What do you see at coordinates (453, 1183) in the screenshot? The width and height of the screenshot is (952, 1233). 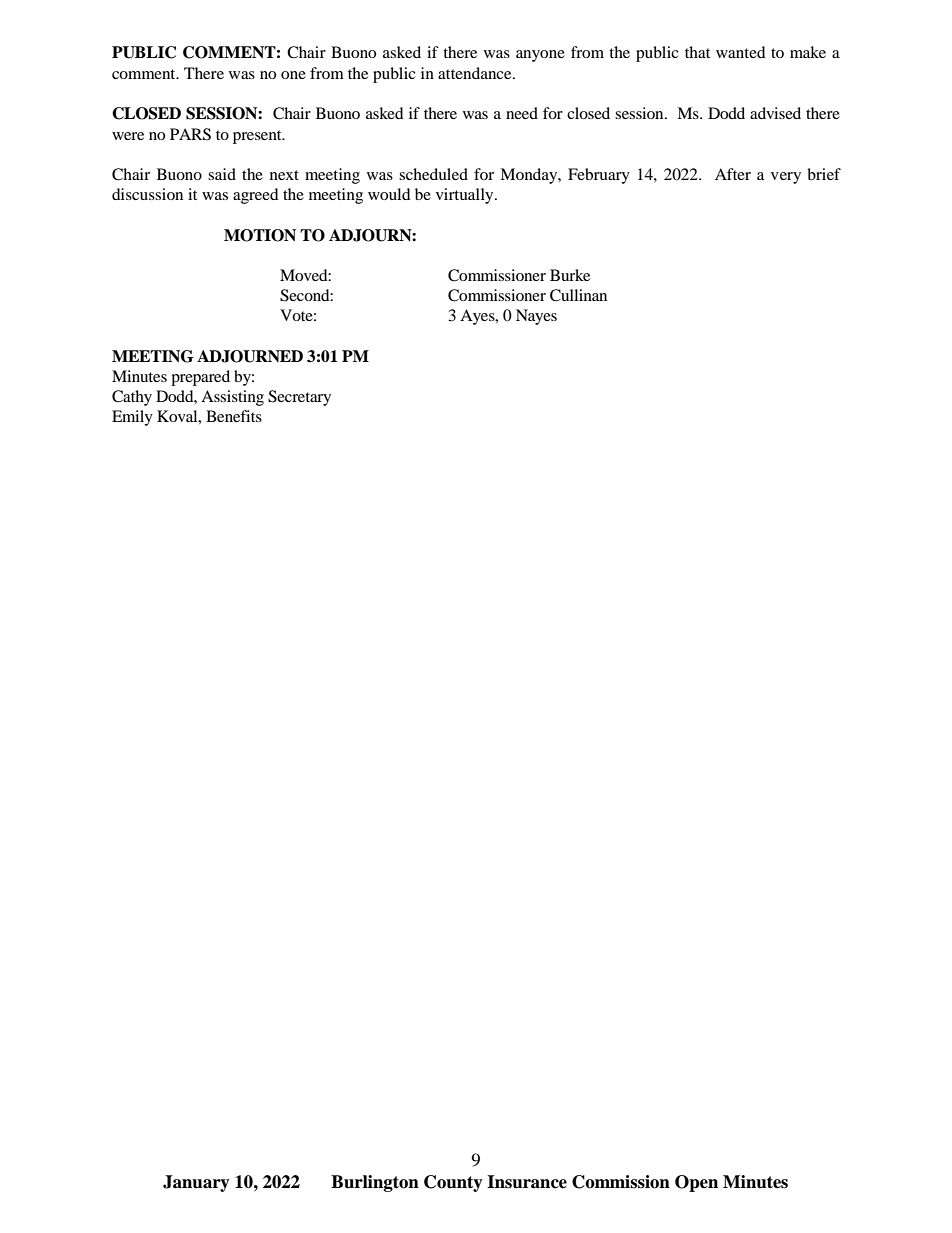 I see `County` at bounding box center [453, 1183].
